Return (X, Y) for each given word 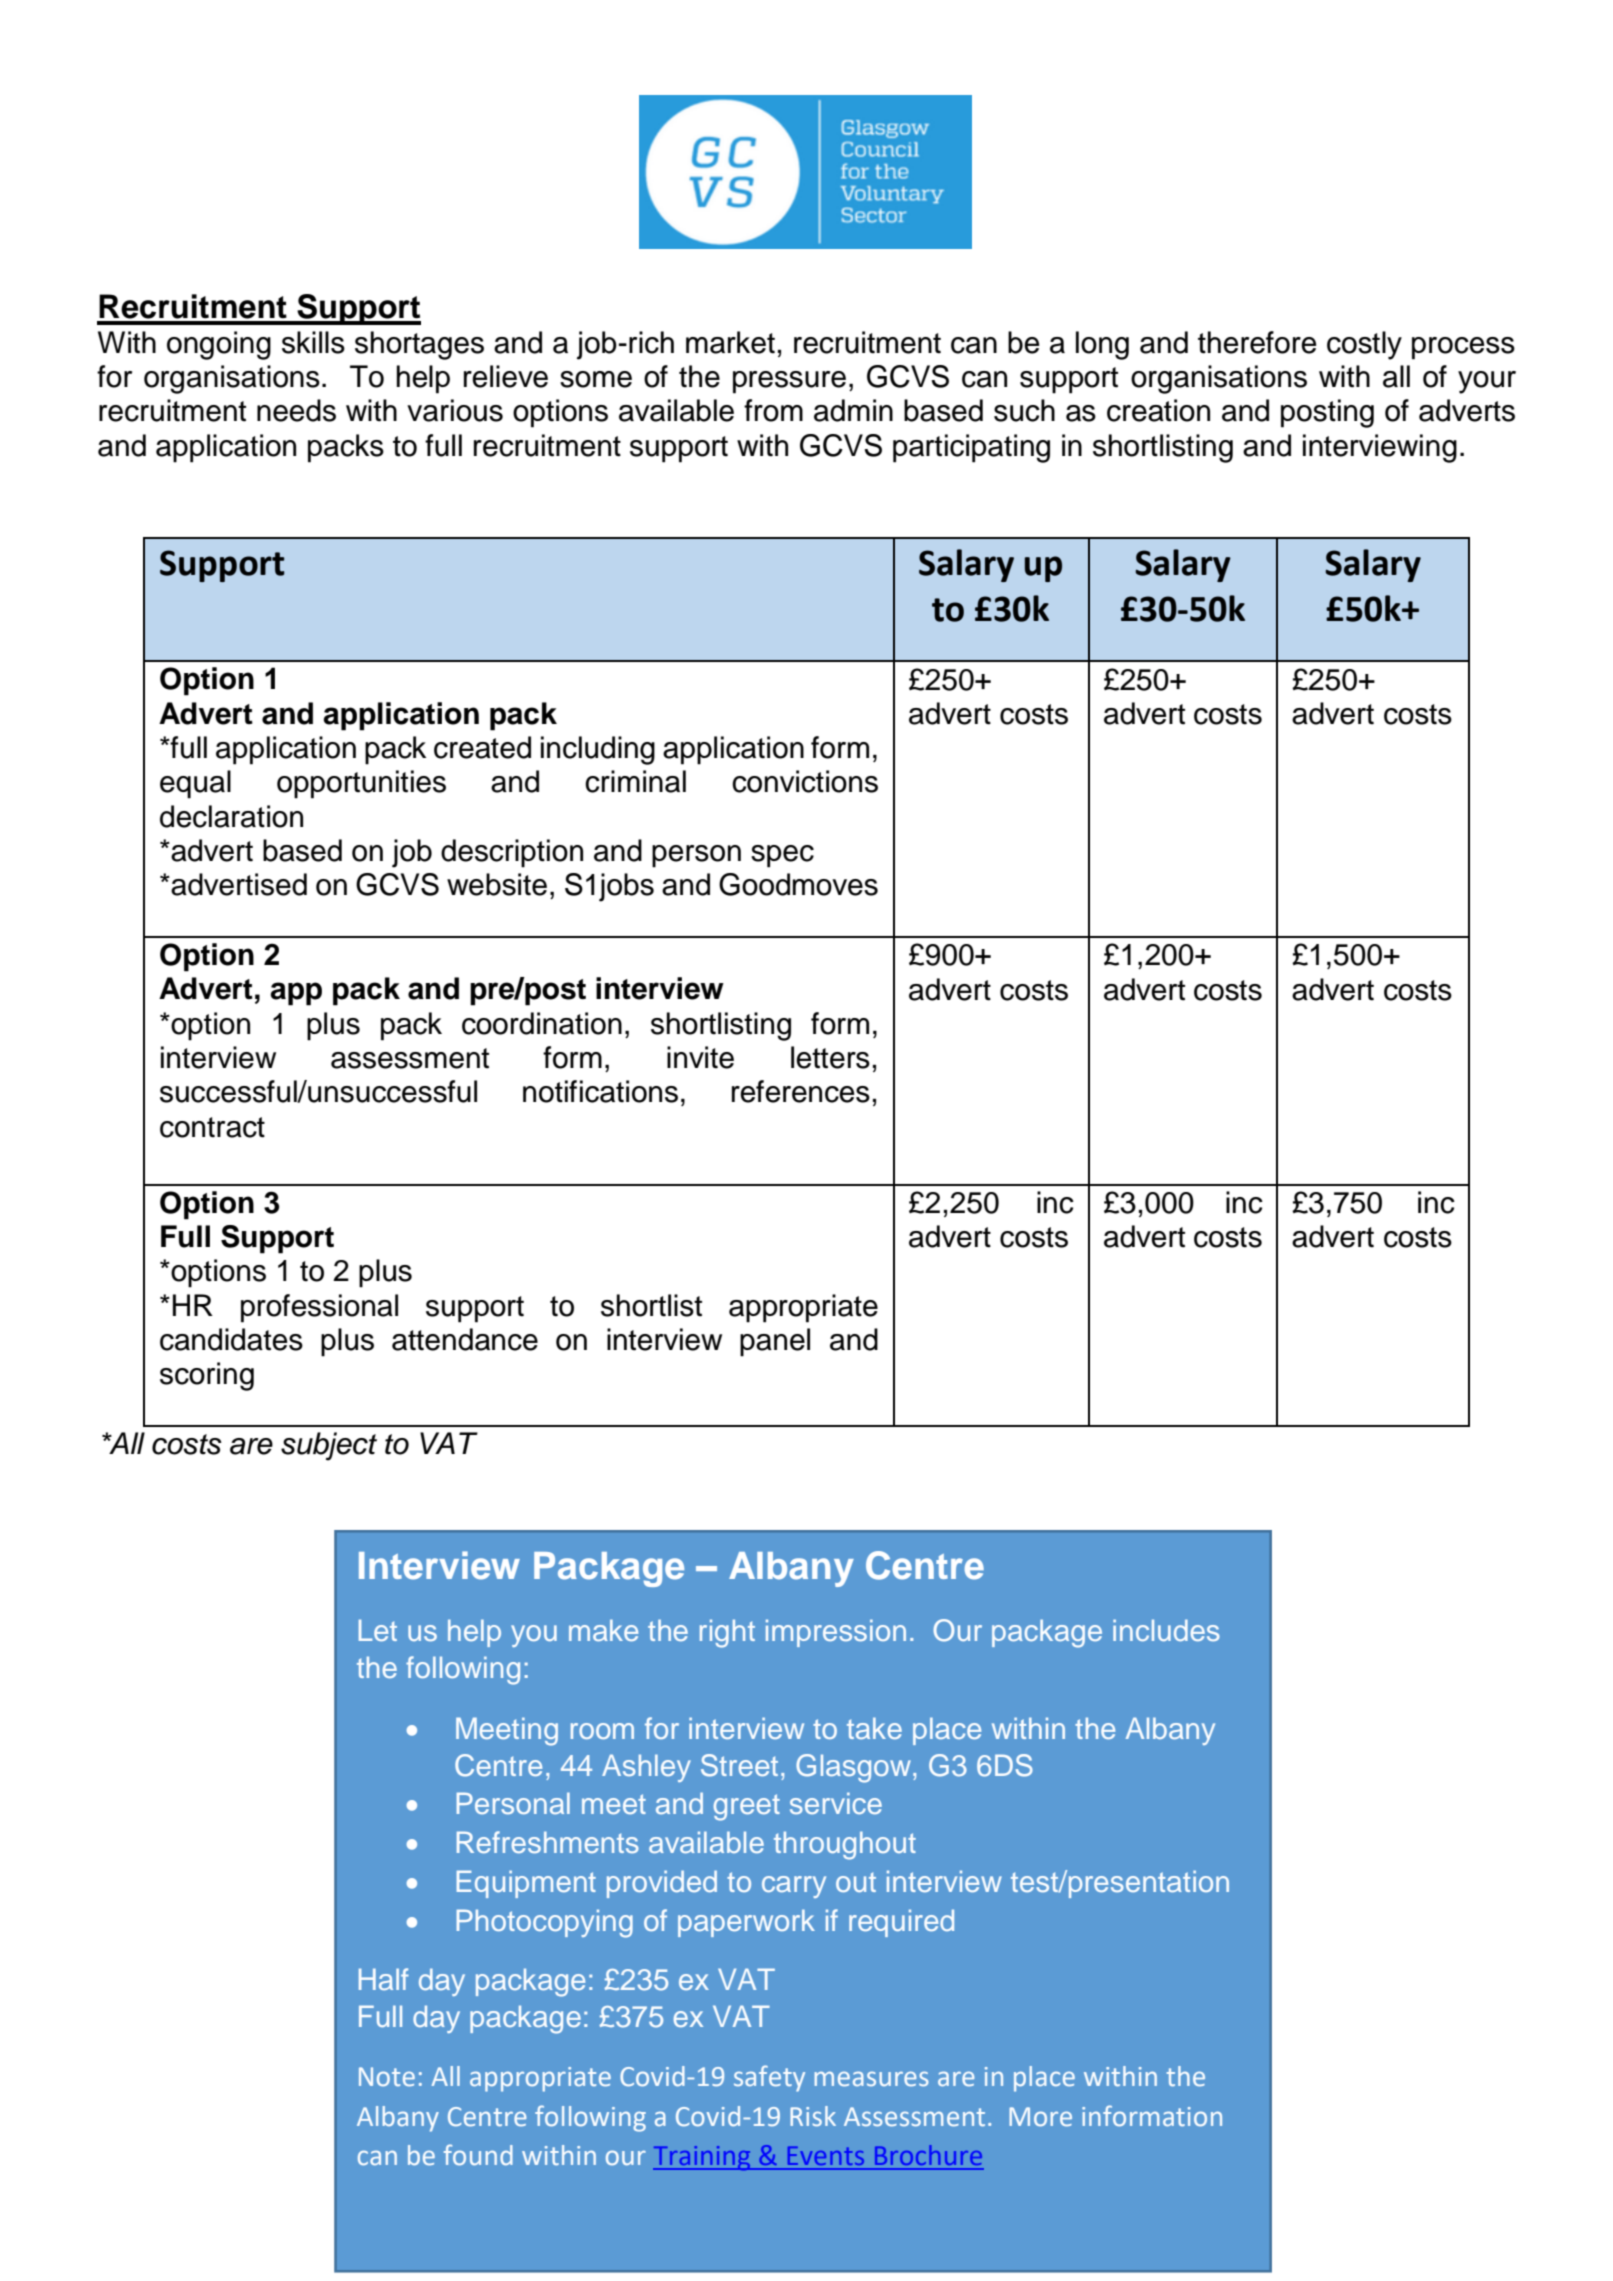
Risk (813, 2116)
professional (319, 1308)
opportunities (361, 784)
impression (836, 1633)
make (603, 1630)
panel (775, 1342)
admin (853, 410)
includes (1166, 1630)
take (874, 1728)
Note (387, 2077)
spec (782, 856)
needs (296, 410)
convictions (805, 781)
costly (1364, 345)
